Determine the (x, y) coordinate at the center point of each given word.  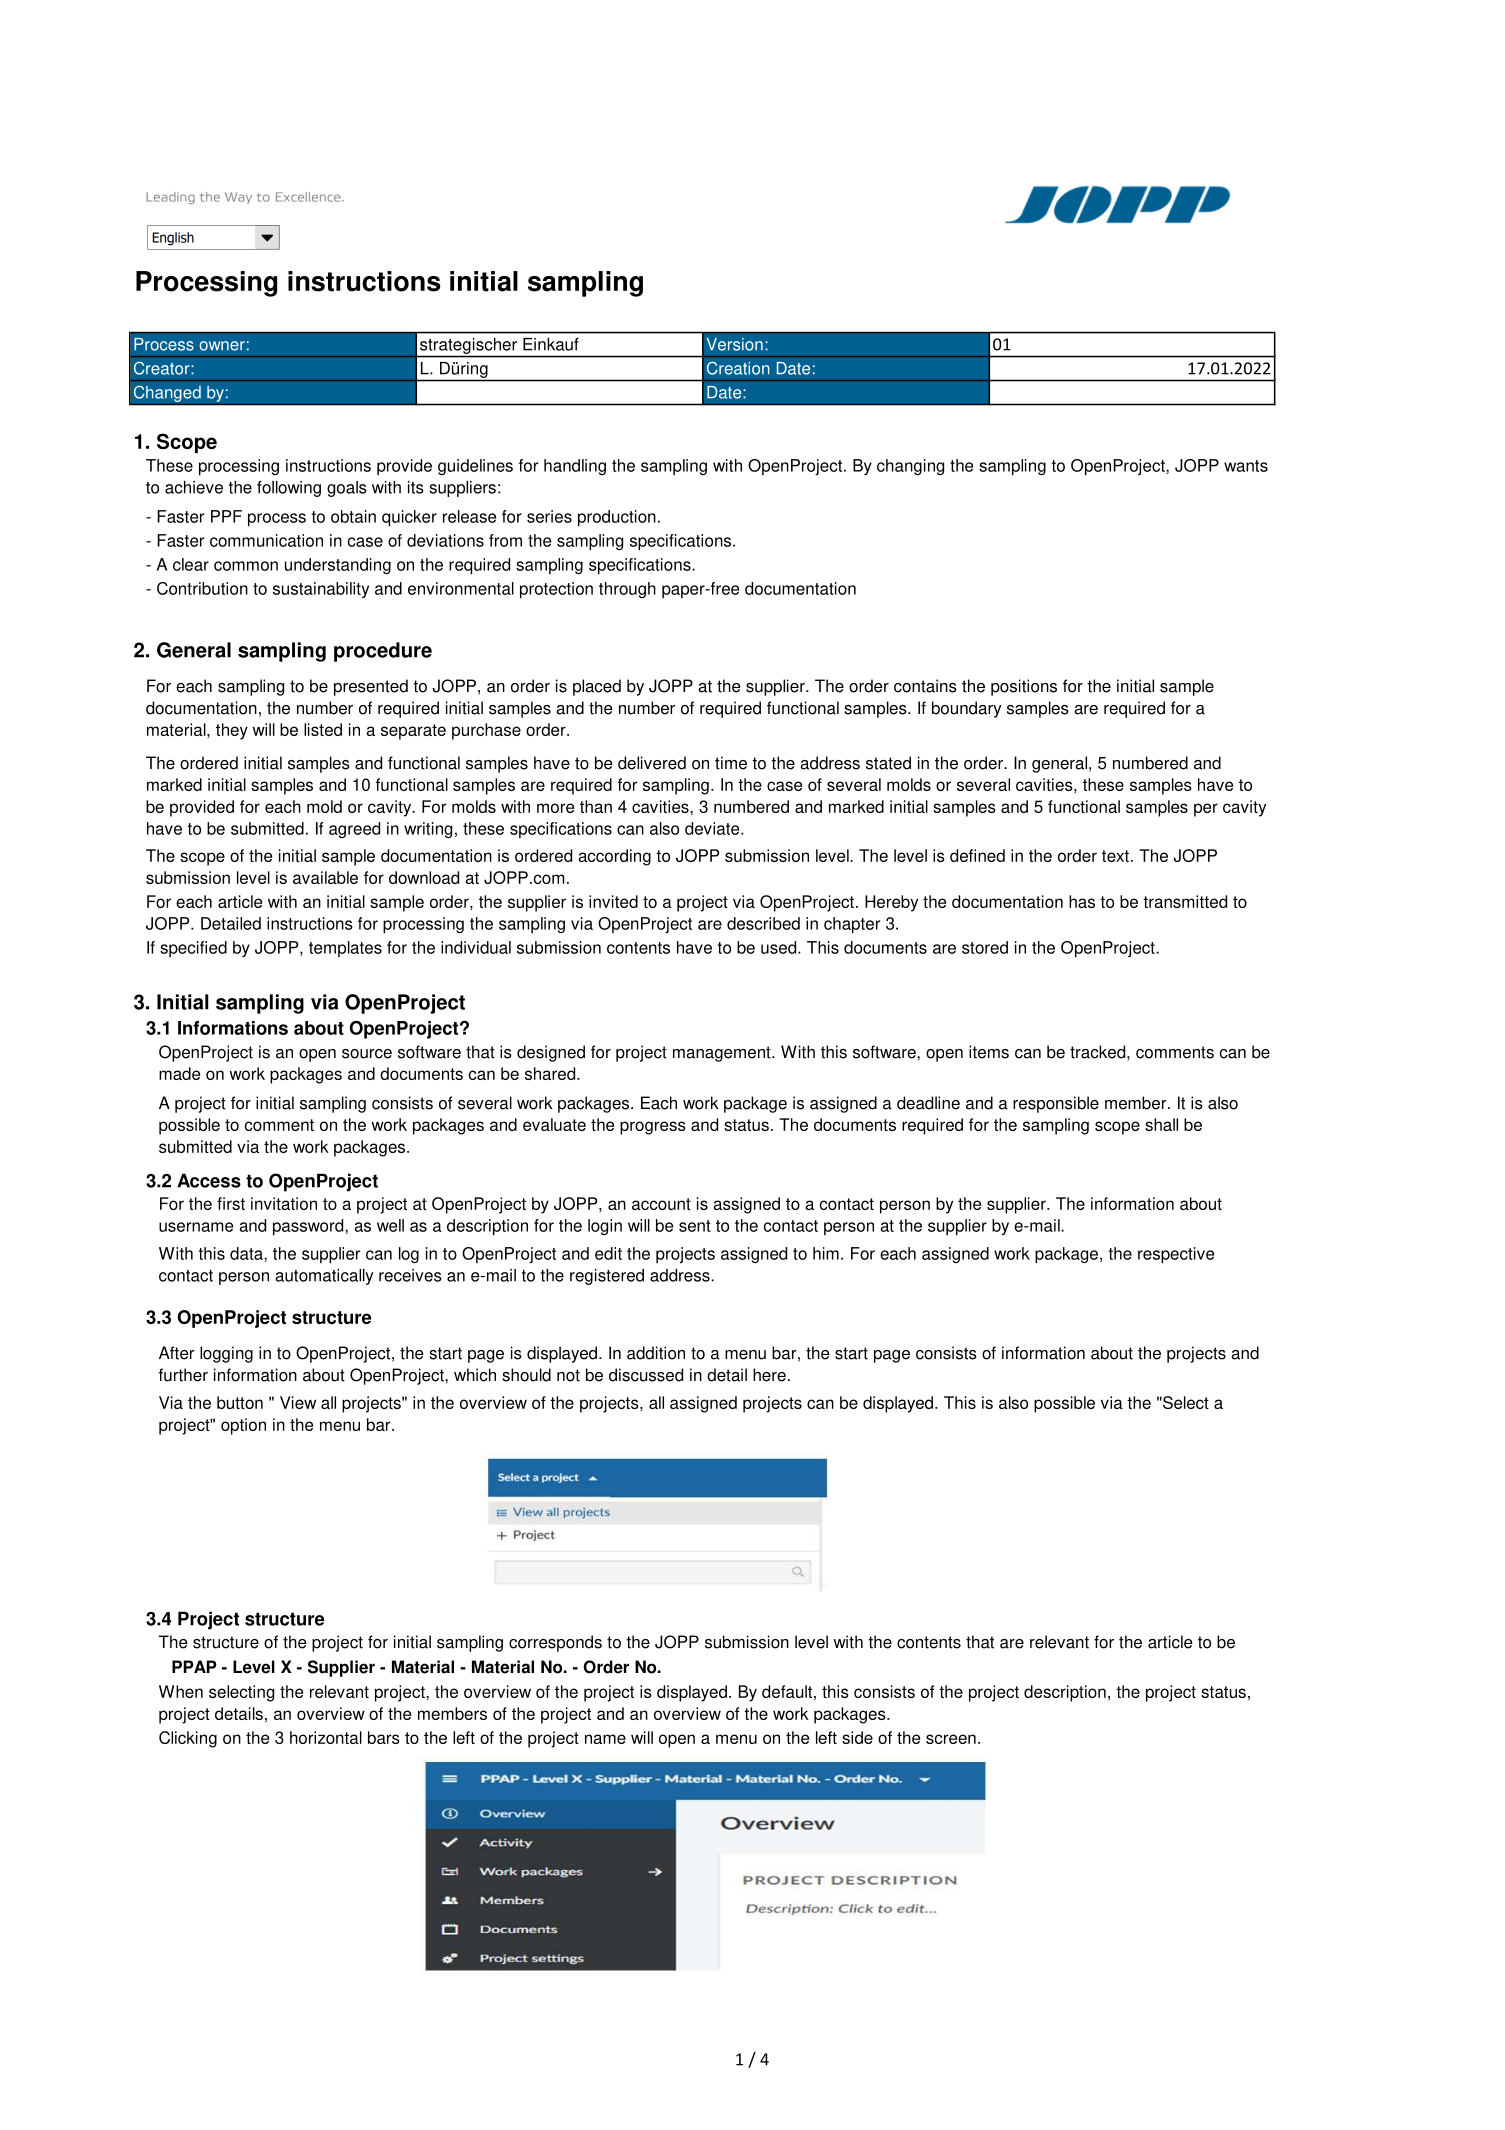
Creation (738, 368)
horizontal (326, 1737)
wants (1246, 466)
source (367, 1054)
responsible (1056, 1104)
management (723, 1054)
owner (222, 346)
